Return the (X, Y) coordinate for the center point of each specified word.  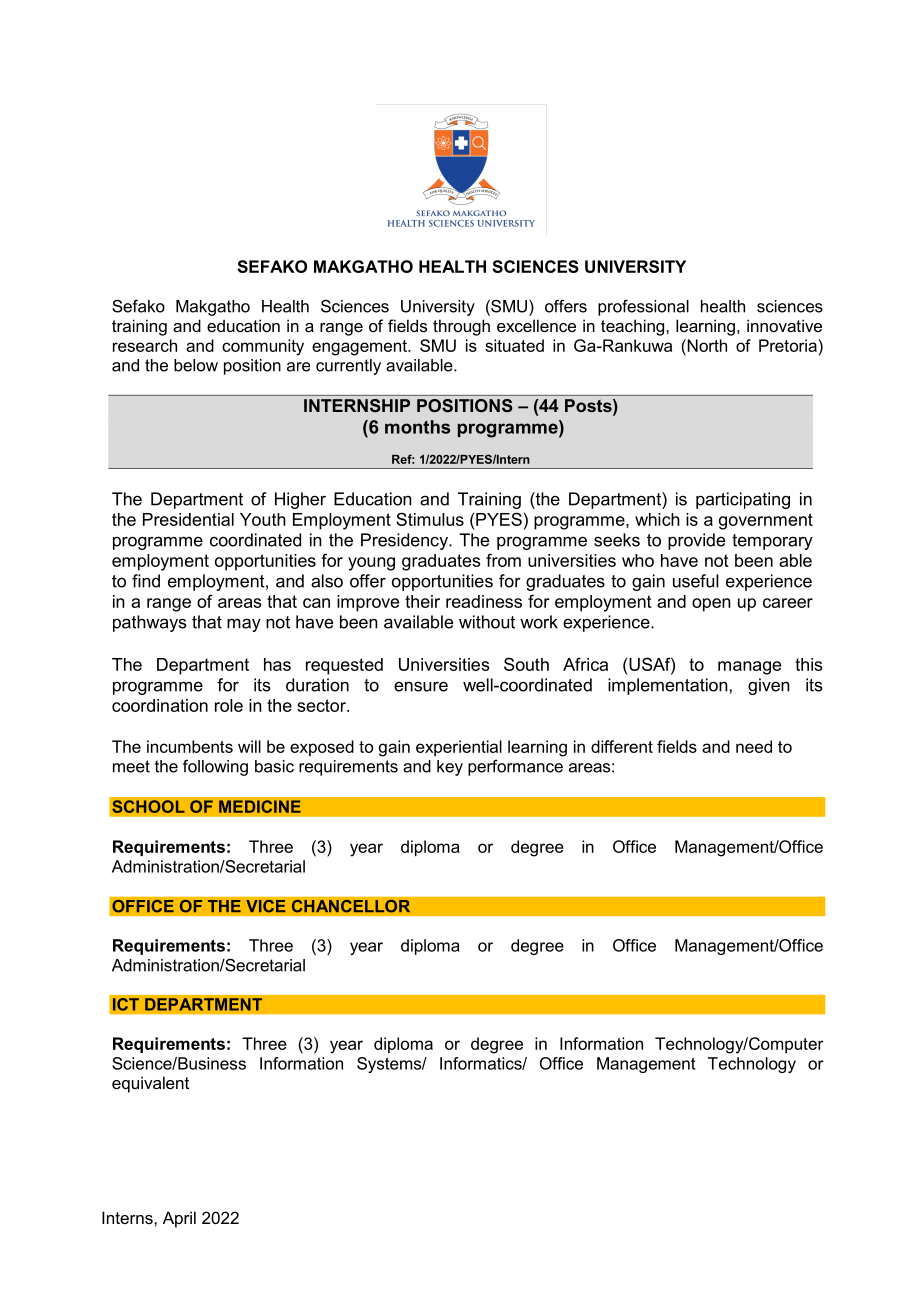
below (196, 365)
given (769, 686)
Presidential (188, 519)
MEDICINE (260, 806)
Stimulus (430, 519)
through (461, 327)
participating (743, 500)
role (229, 705)
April (179, 1219)
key (450, 768)
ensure (421, 686)
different (622, 746)
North (706, 345)
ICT (126, 1004)
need (754, 746)
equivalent (150, 1084)
